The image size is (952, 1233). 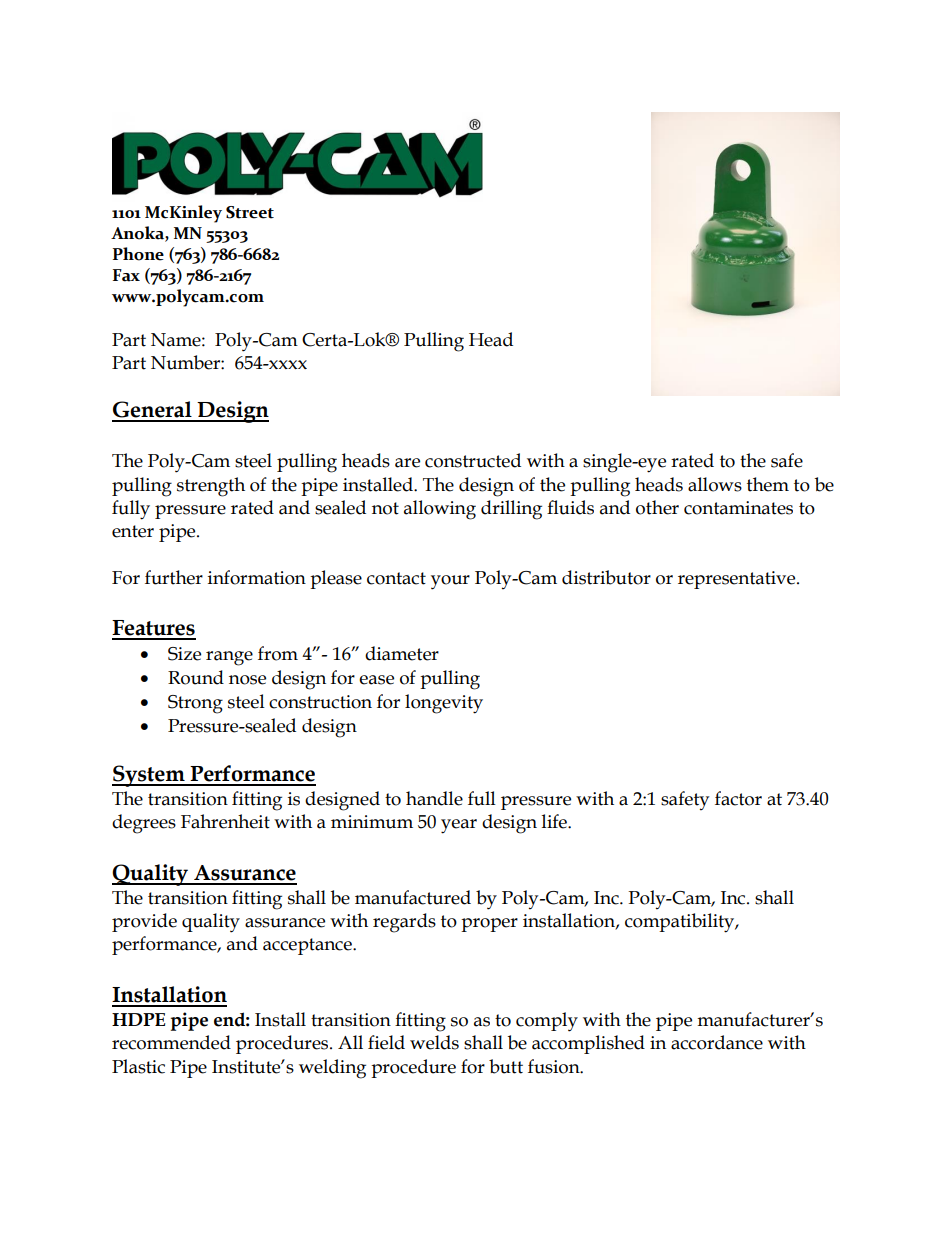 What do you see at coordinates (171, 1042) in the screenshot?
I see `recommended` at bounding box center [171, 1042].
